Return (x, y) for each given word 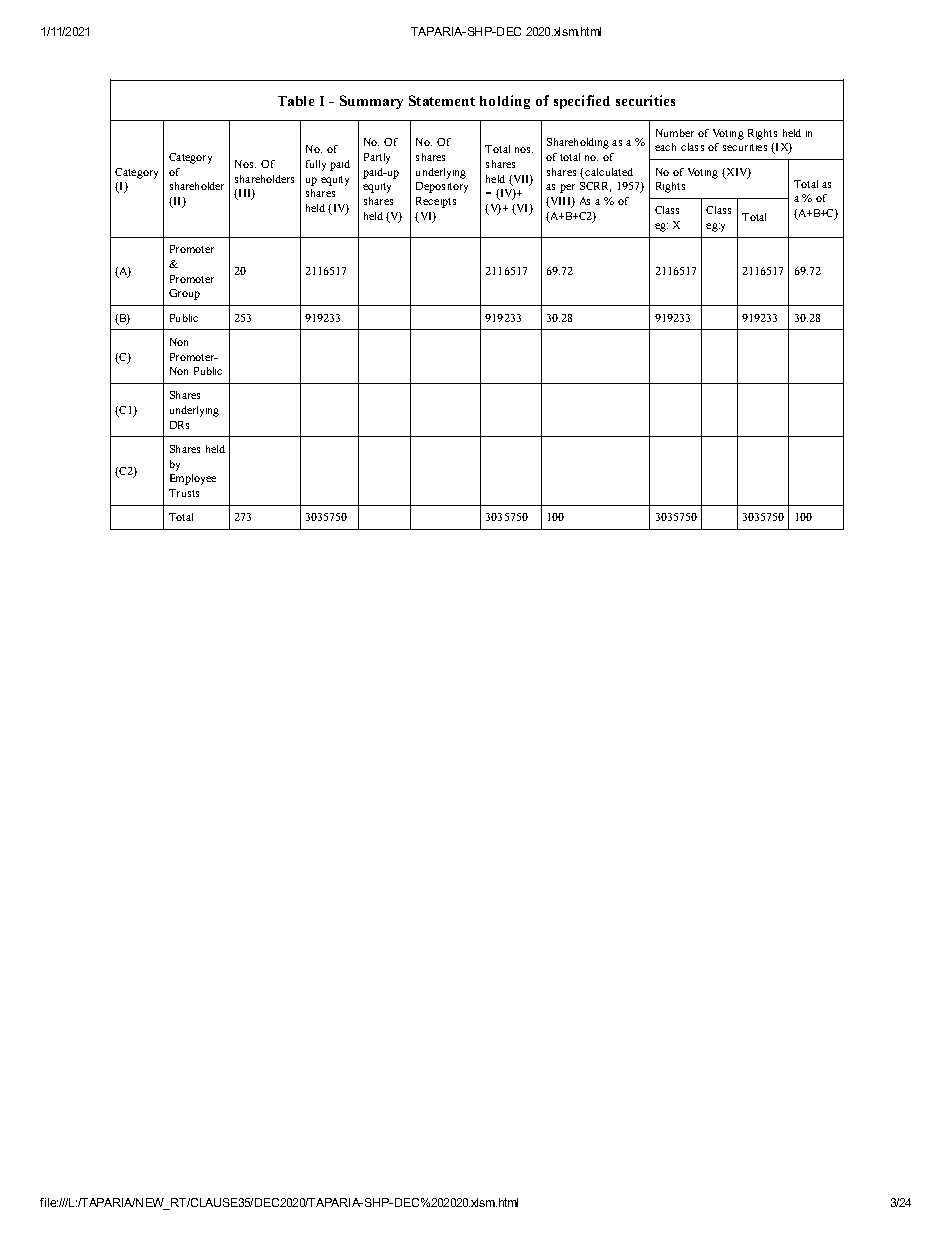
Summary (371, 102)
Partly (377, 158)
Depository (442, 187)
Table (296, 101)
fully (316, 165)
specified (582, 102)
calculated (609, 172)
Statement (442, 100)
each (665, 147)
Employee (193, 479)
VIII (560, 202)
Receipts (436, 202)
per (567, 188)
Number (675, 133)
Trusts (184, 493)
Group (184, 294)
